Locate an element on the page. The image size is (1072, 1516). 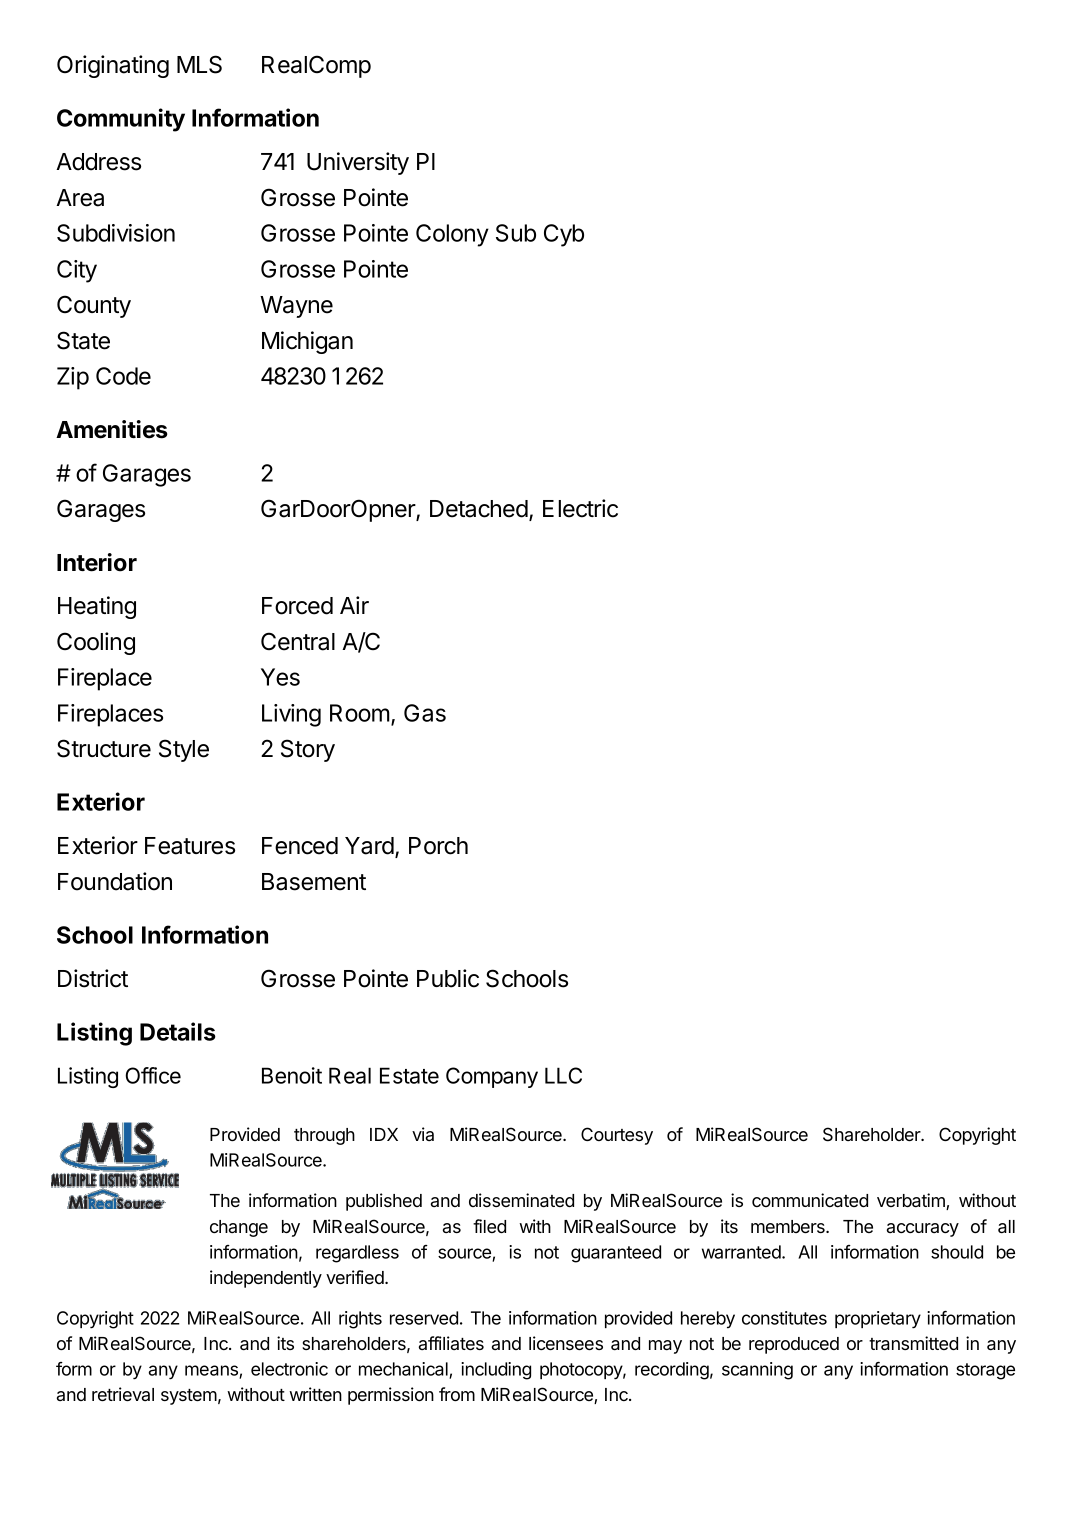
means is located at coordinates (212, 1372).
